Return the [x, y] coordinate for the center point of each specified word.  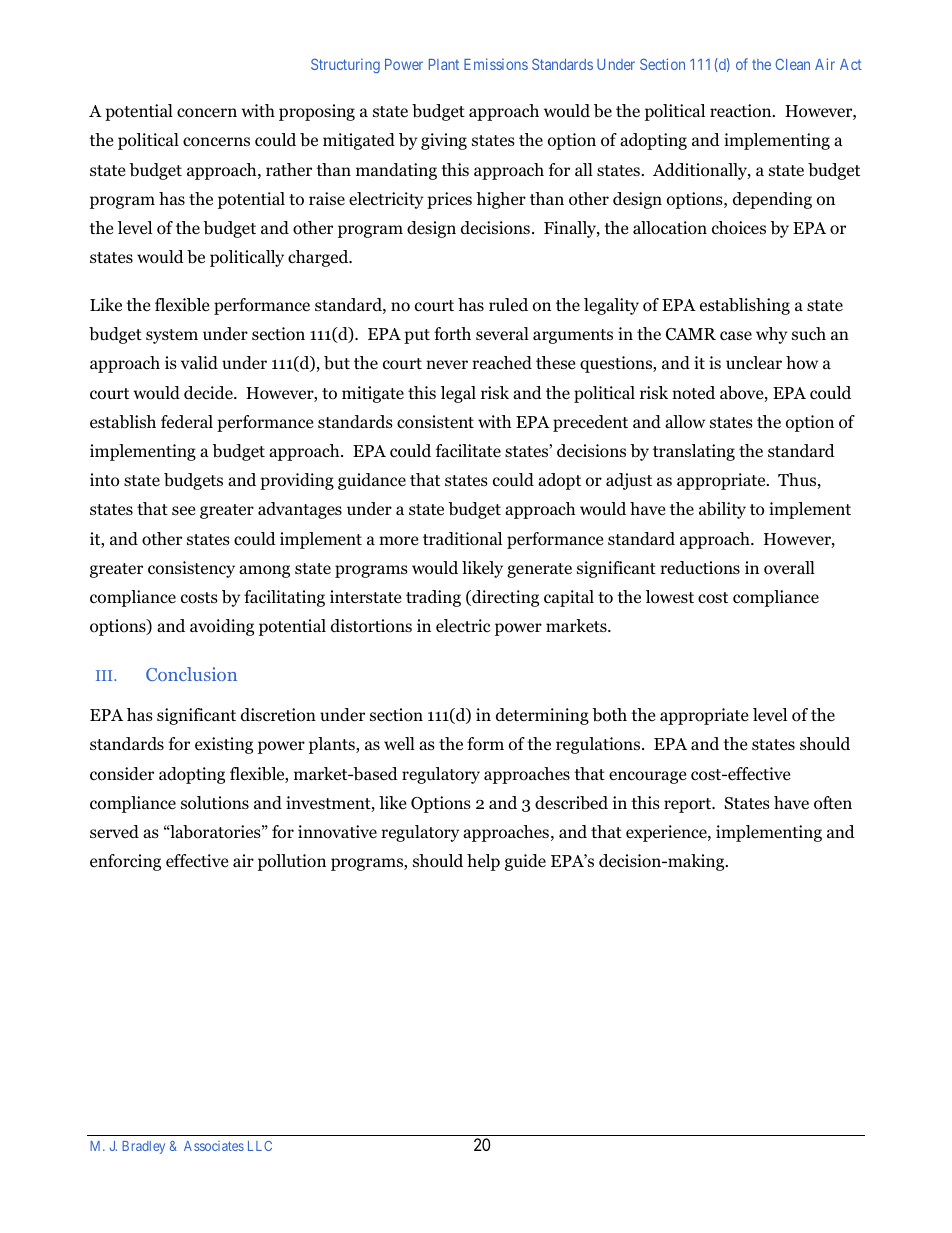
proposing [317, 112]
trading [433, 598]
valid [199, 363]
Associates [214, 1146]
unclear [754, 362]
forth [452, 334]
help [483, 862]
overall [789, 568]
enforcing [125, 862]
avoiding [222, 627]
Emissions [496, 64]
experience [667, 833]
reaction [742, 111]
